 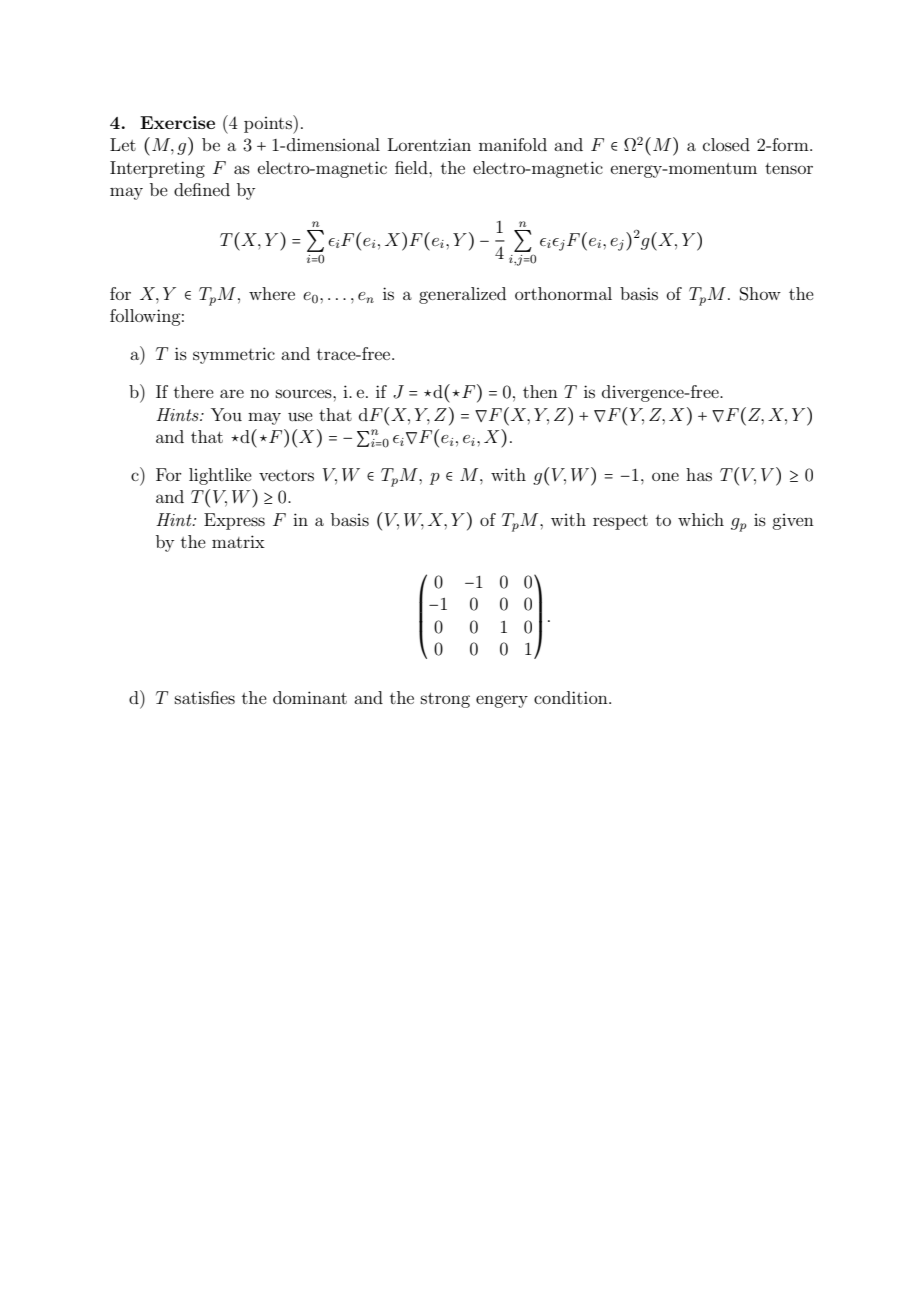 What do you see at coordinates (234, 521) in the screenshot?
I see `Express` at bounding box center [234, 521].
